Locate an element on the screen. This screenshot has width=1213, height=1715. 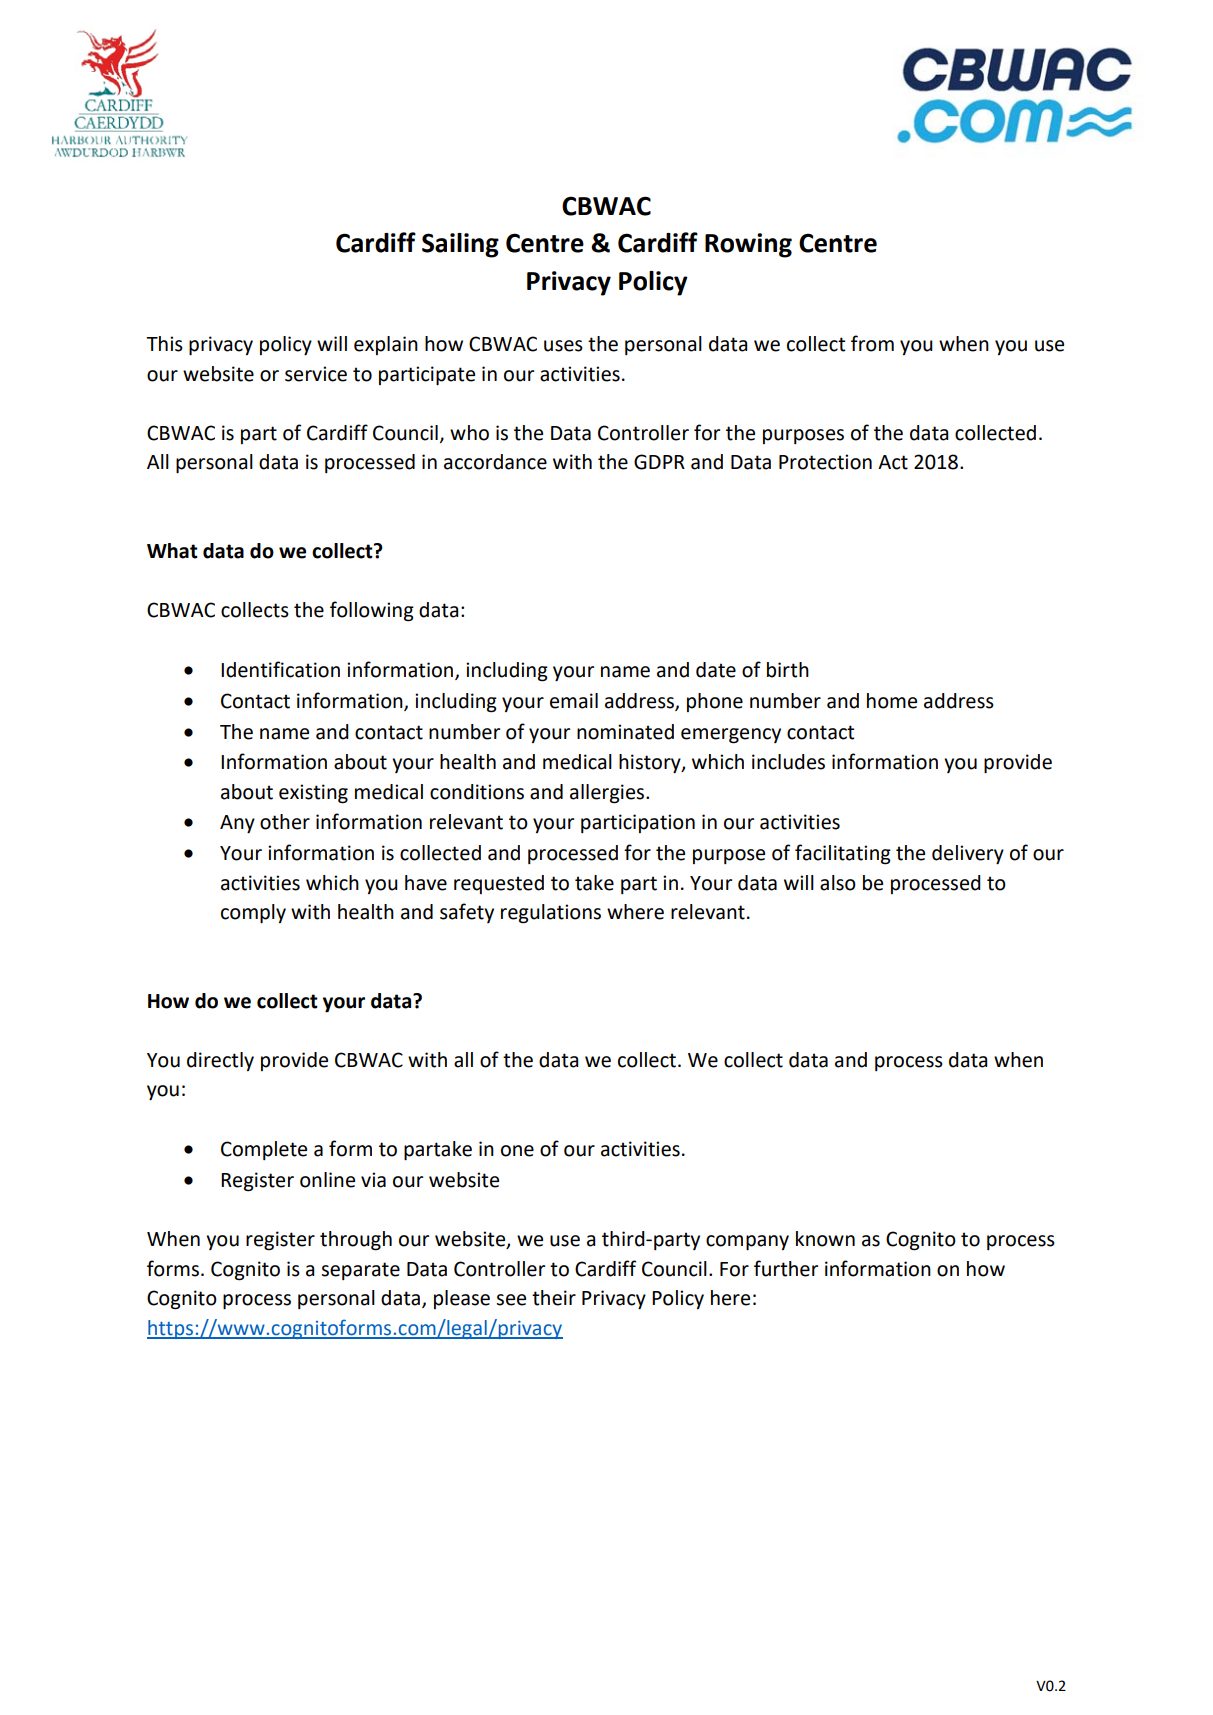
from is located at coordinates (872, 343).
